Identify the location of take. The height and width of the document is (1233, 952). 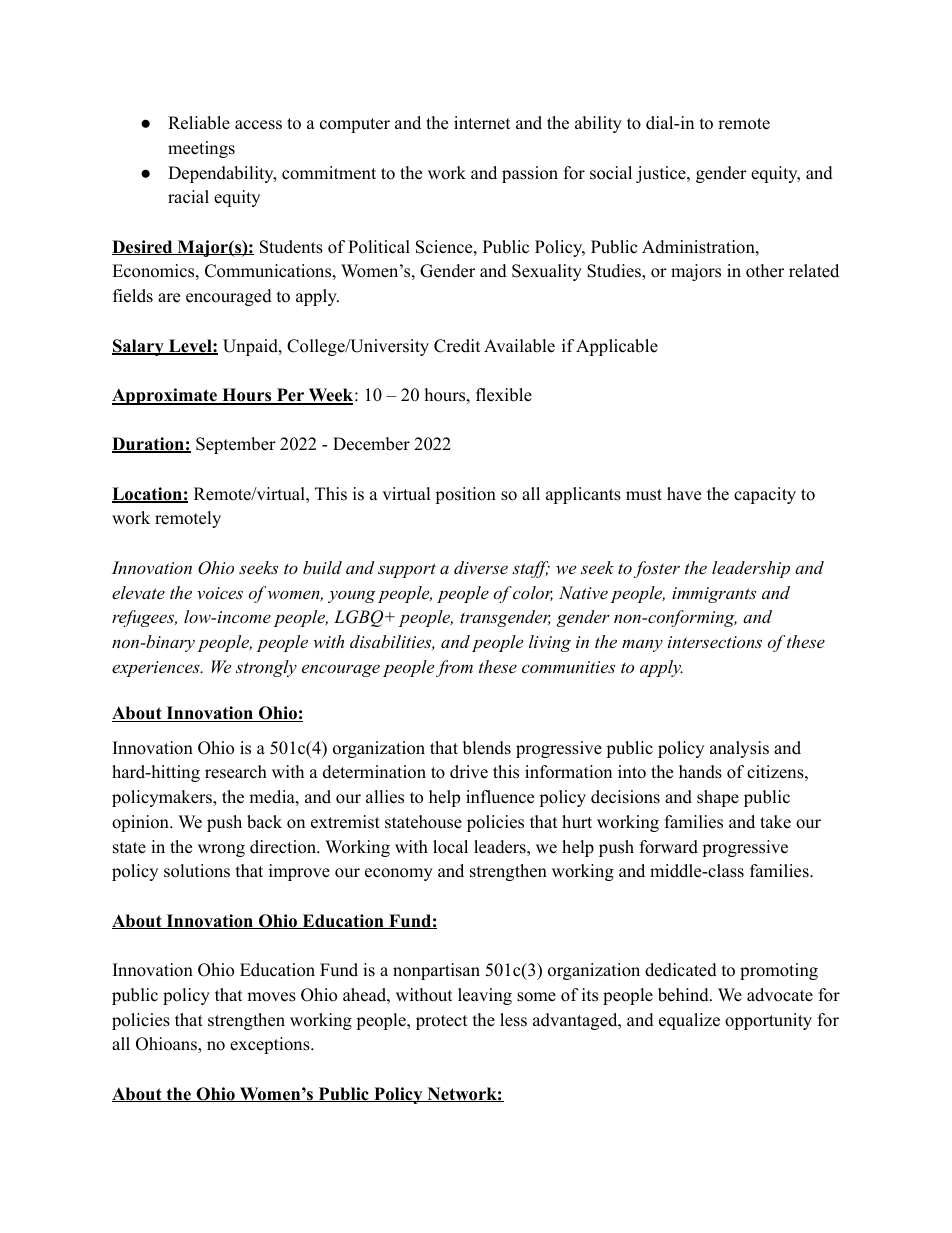
(775, 822).
